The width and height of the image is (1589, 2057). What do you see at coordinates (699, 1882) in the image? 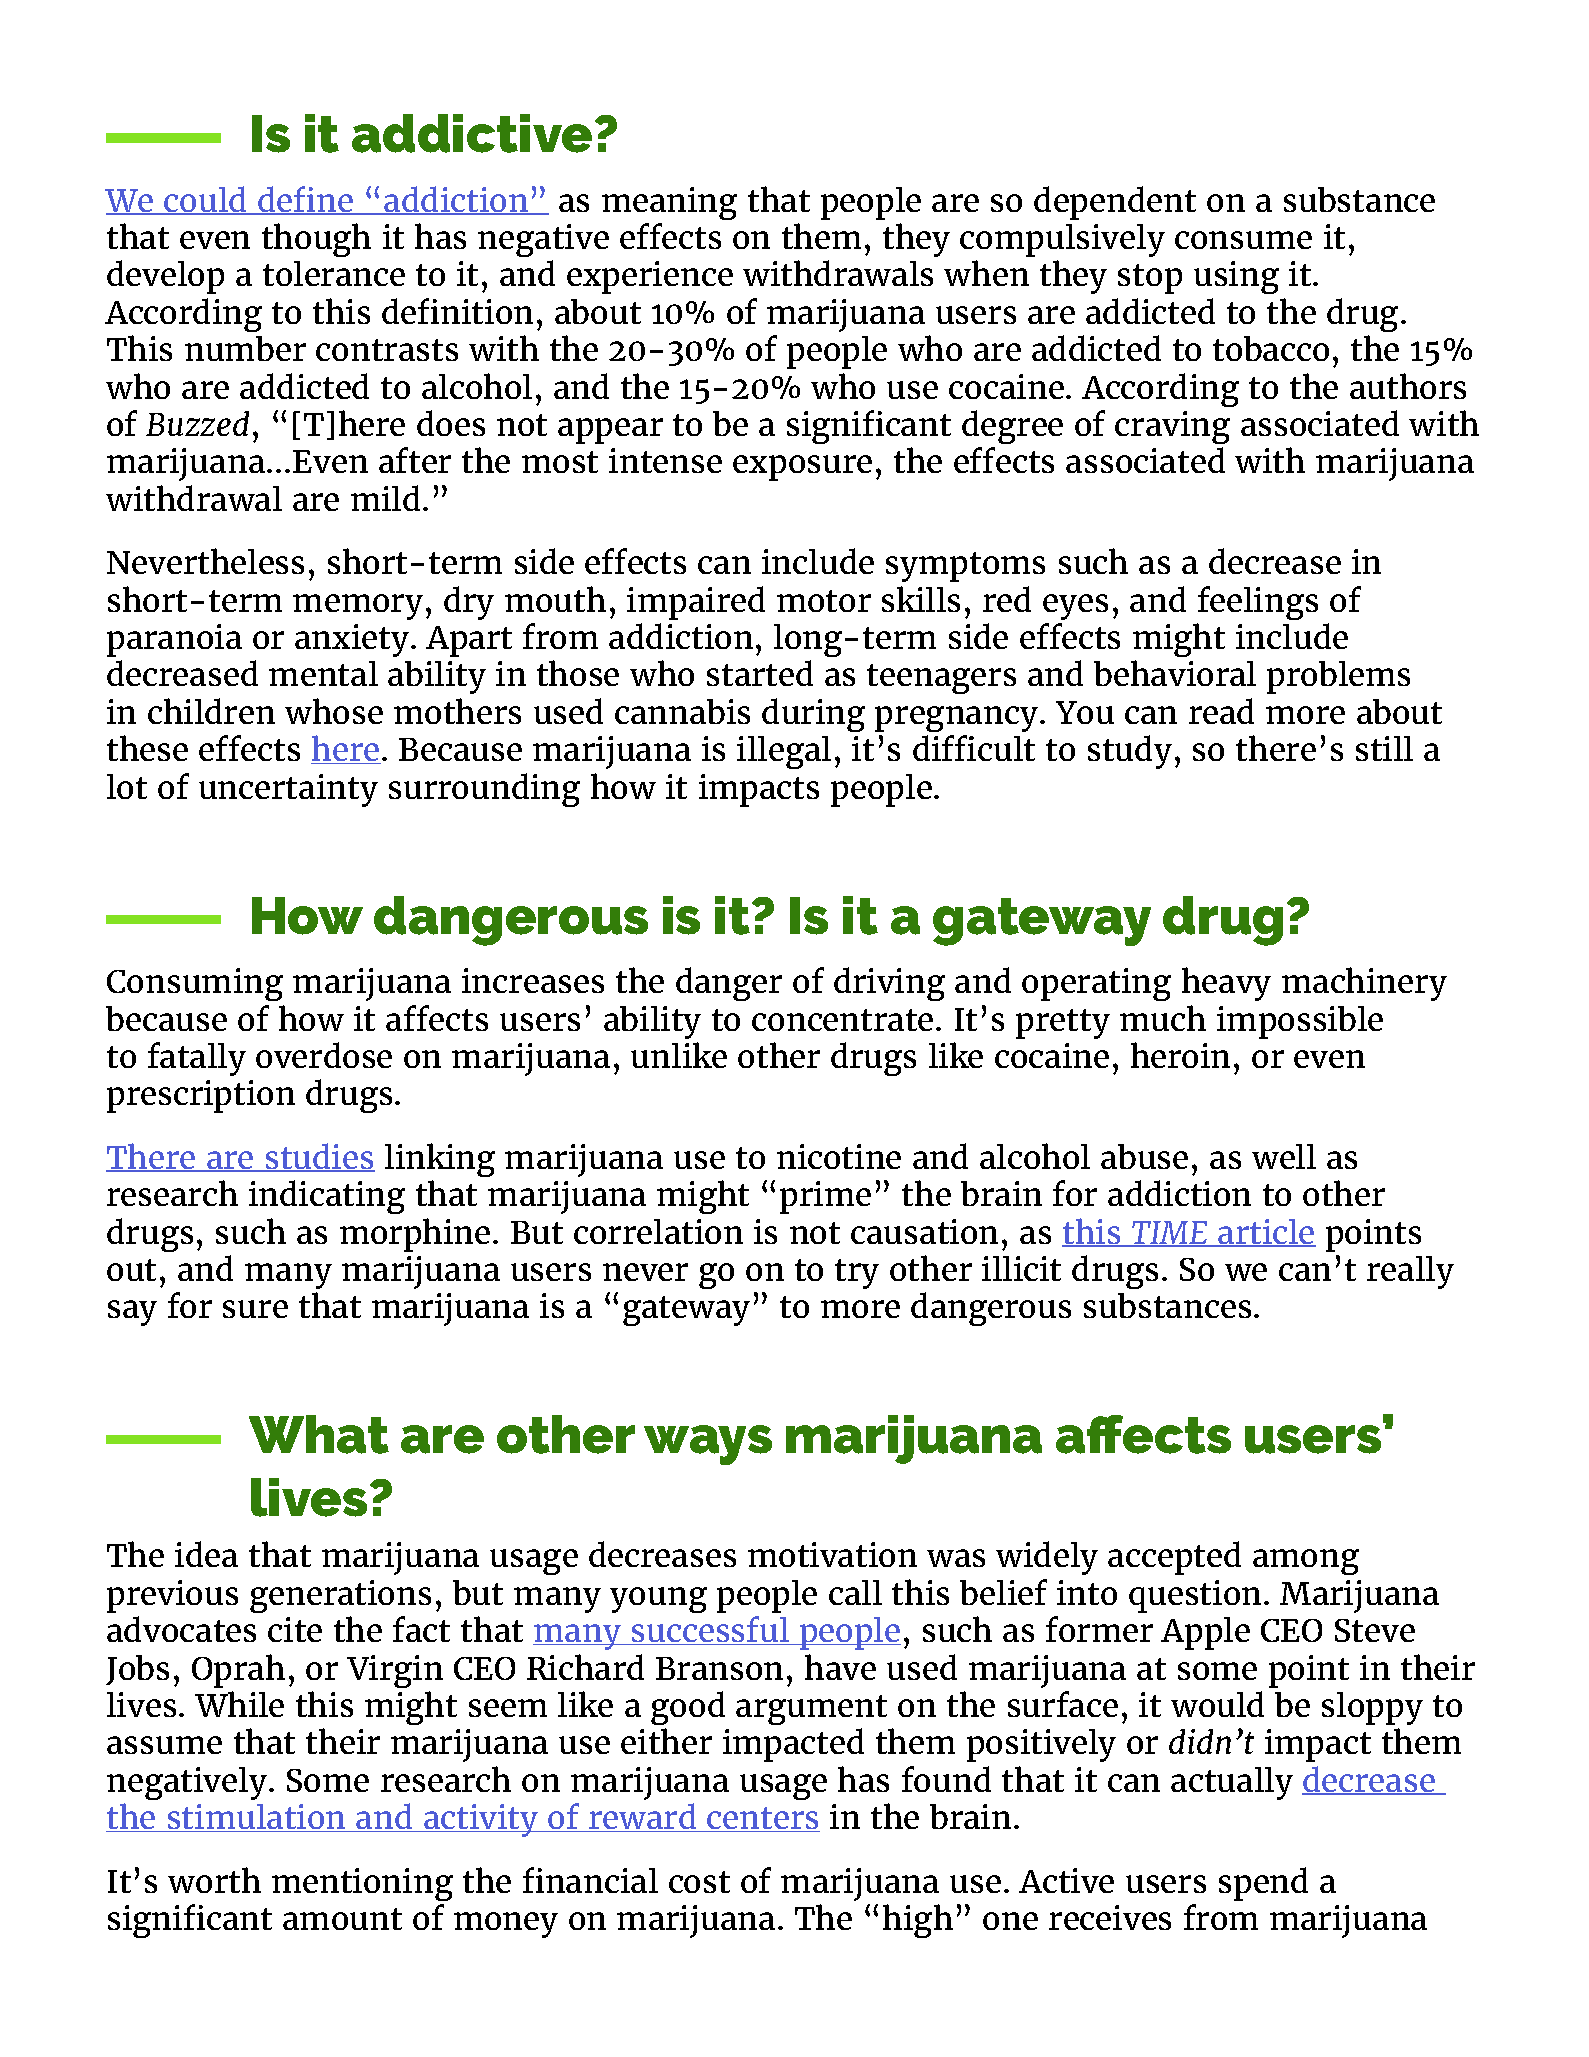
I see `cost` at bounding box center [699, 1882].
